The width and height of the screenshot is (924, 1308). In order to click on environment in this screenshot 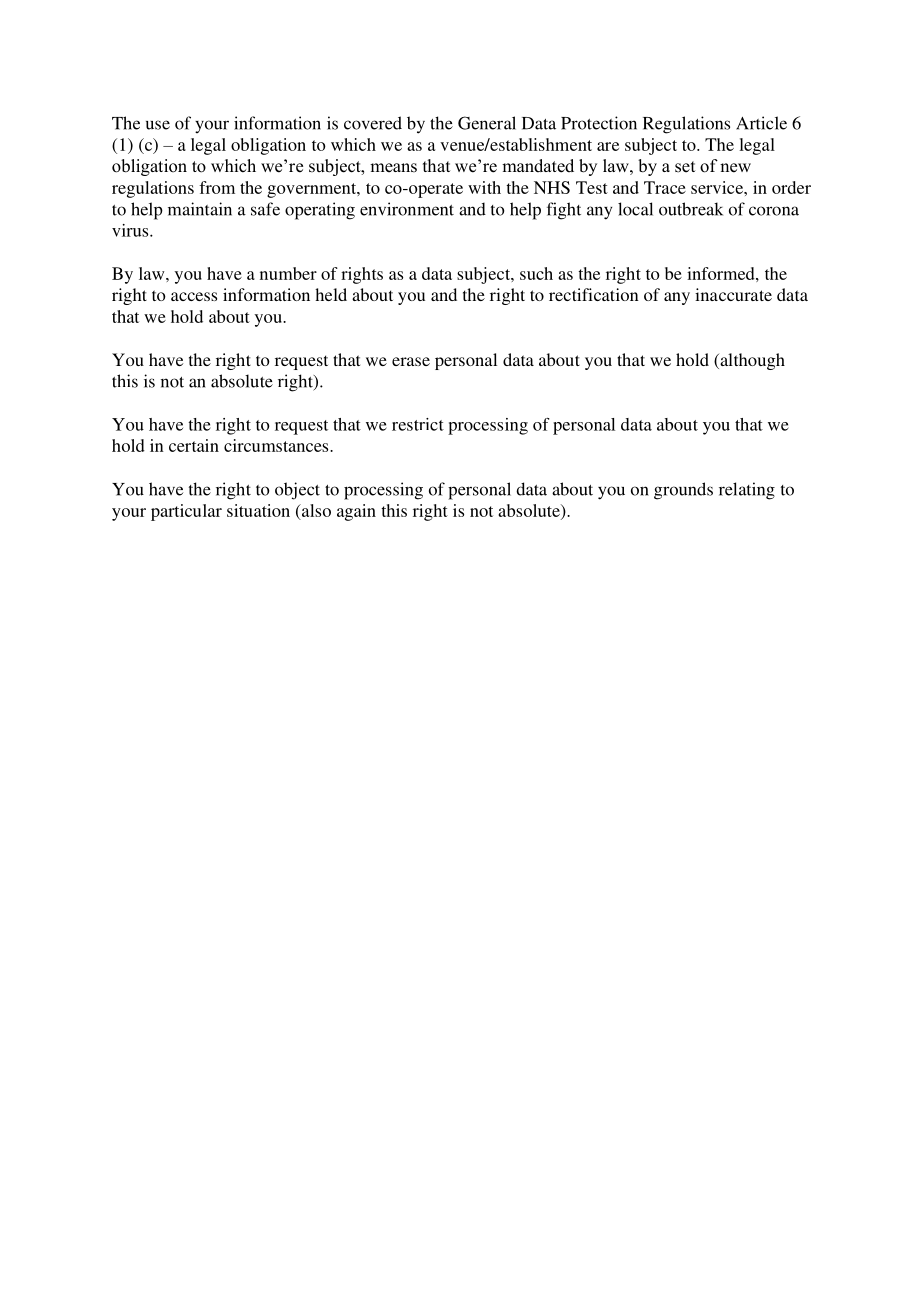, I will do `click(407, 209)`.
